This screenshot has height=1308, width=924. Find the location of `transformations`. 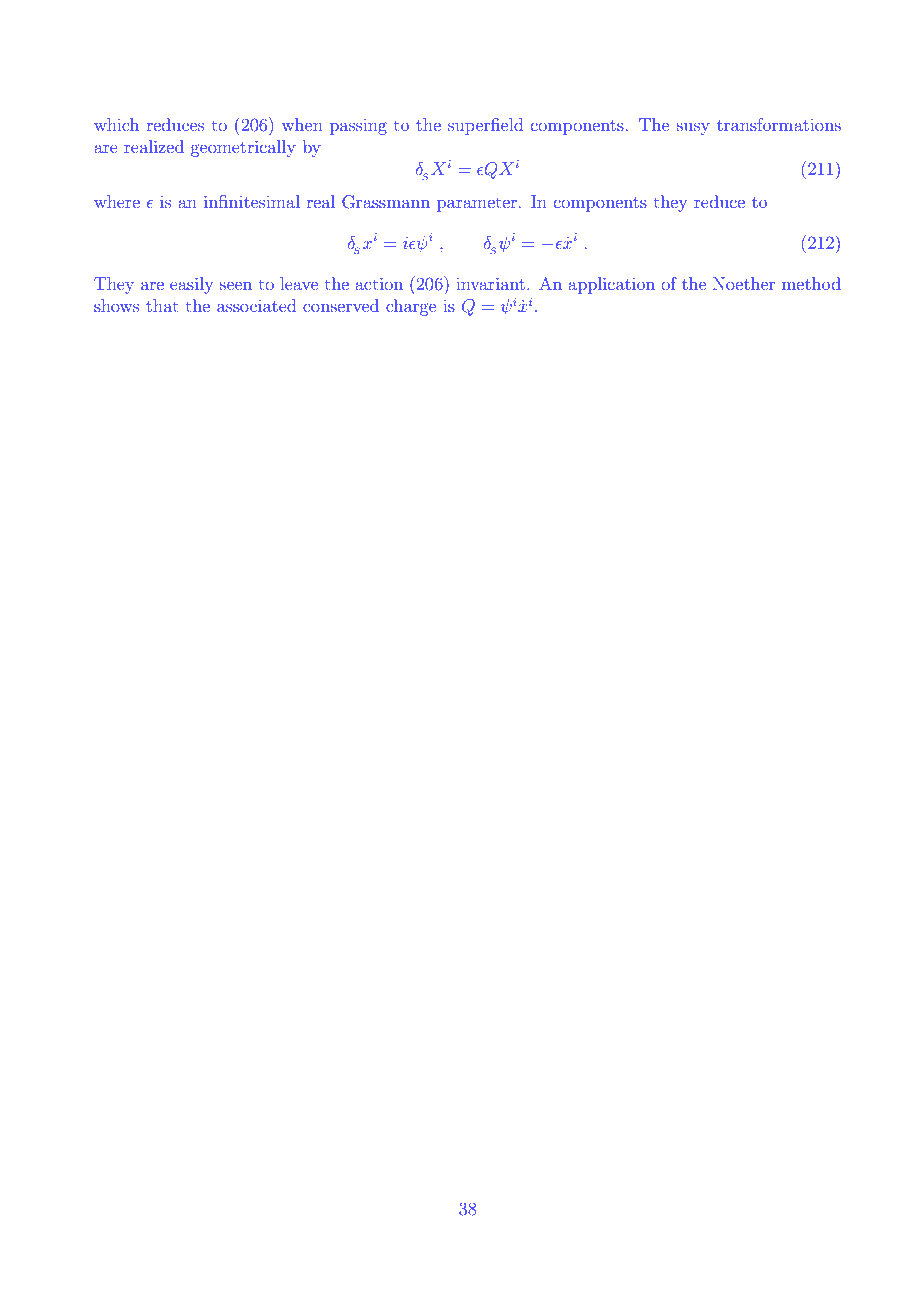

transformations is located at coordinates (779, 124).
